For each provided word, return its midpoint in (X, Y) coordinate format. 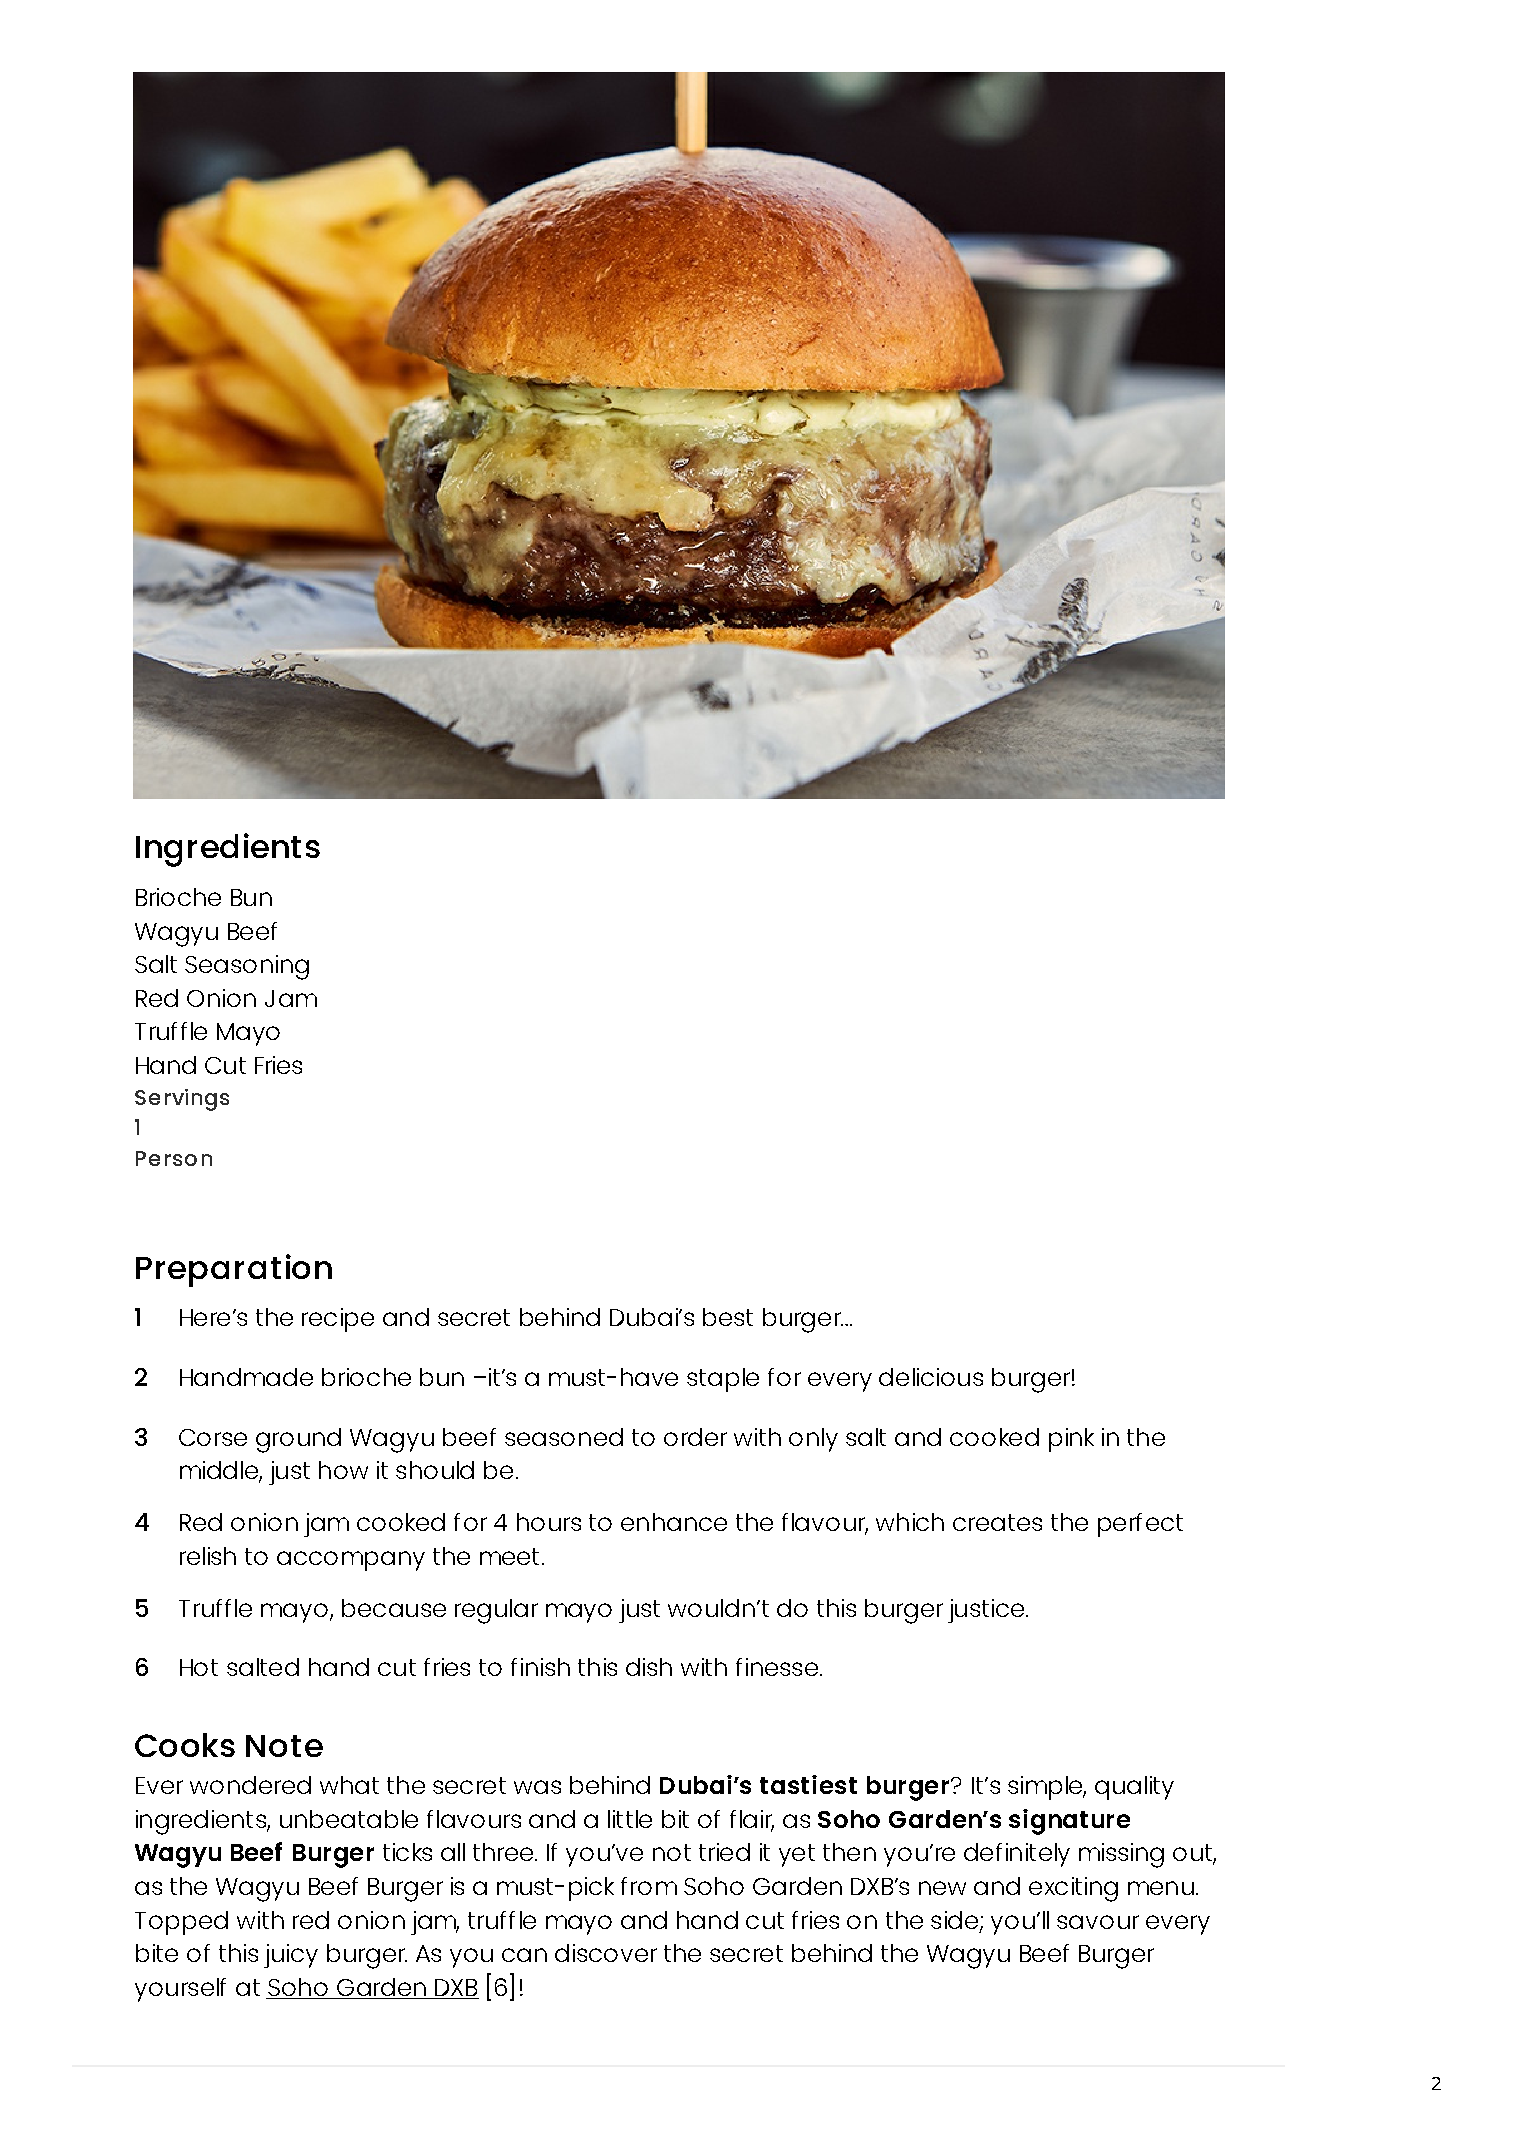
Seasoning (247, 967)
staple (723, 1380)
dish (649, 1667)
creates (997, 1522)
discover (606, 1953)
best (728, 1317)
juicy (291, 1956)
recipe (338, 1320)
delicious (931, 1377)
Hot (199, 1667)
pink (1071, 1440)
